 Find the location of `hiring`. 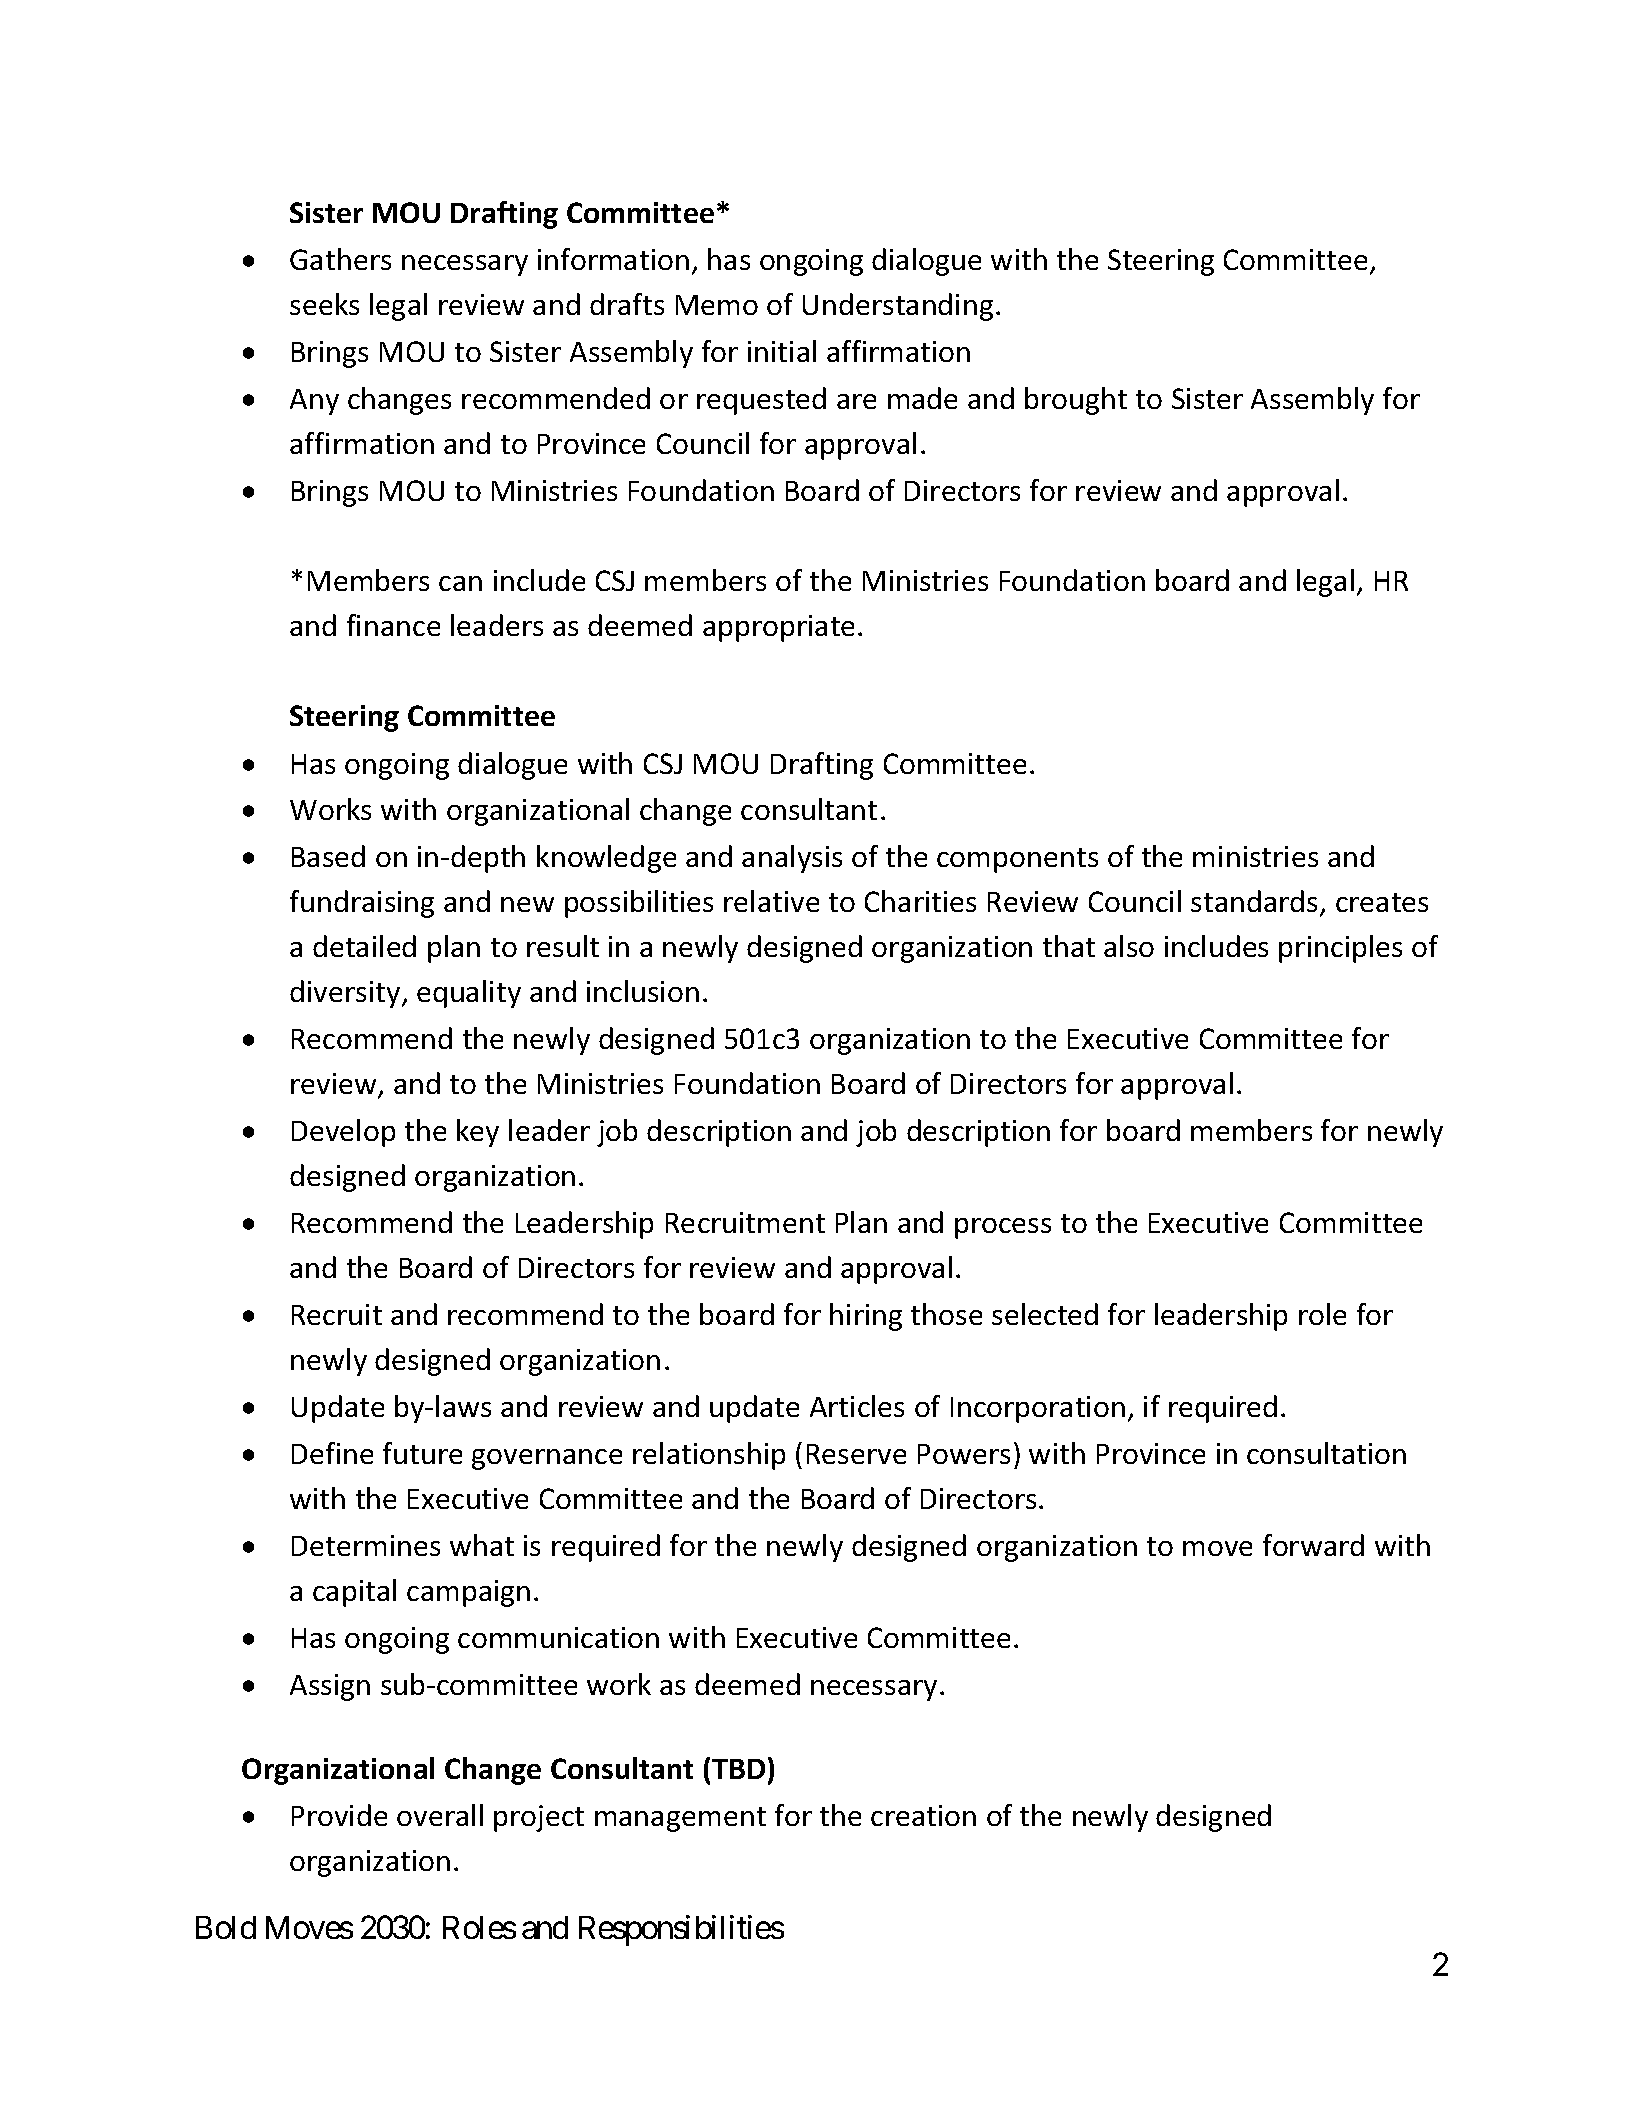

hiring is located at coordinates (866, 1317).
